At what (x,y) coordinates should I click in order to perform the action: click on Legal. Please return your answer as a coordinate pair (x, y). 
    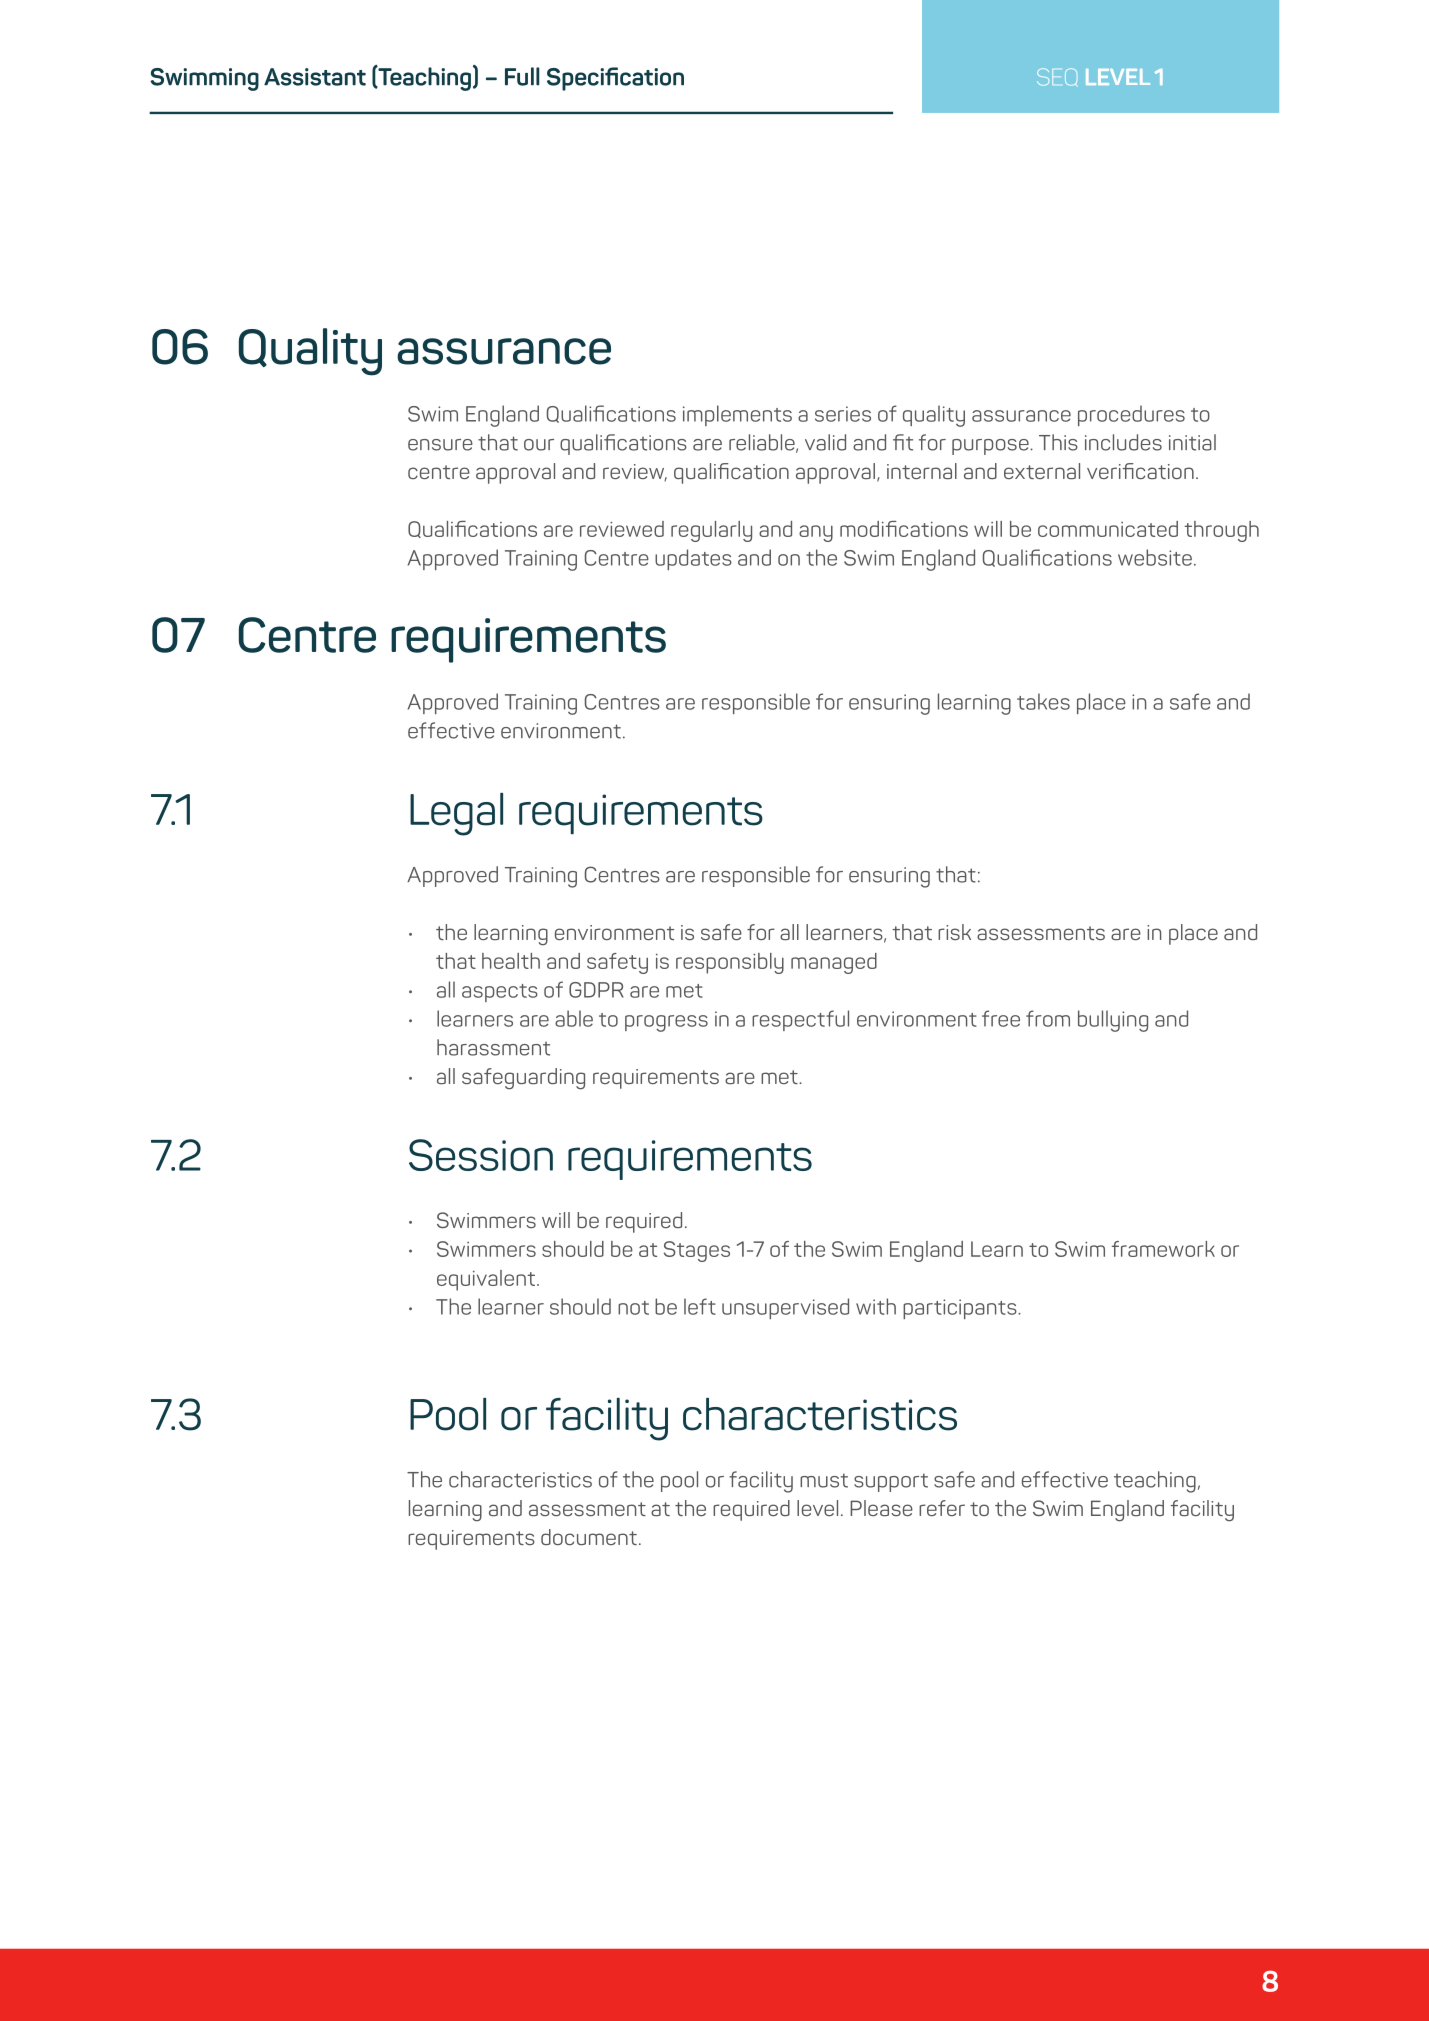
    Looking at the image, I should click on (456, 814).
